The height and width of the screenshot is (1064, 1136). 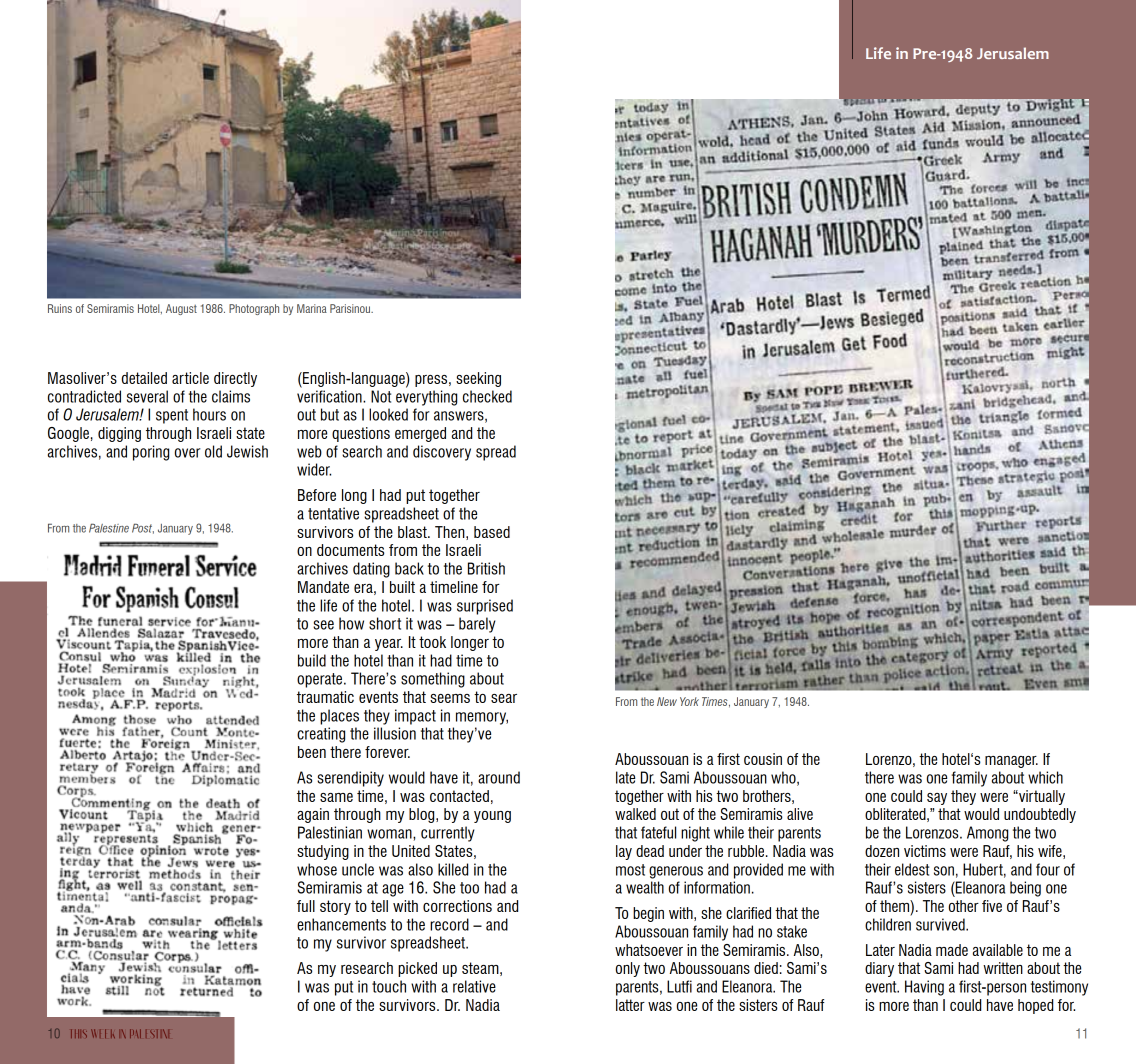 I want to click on British, so click(x=486, y=568).
